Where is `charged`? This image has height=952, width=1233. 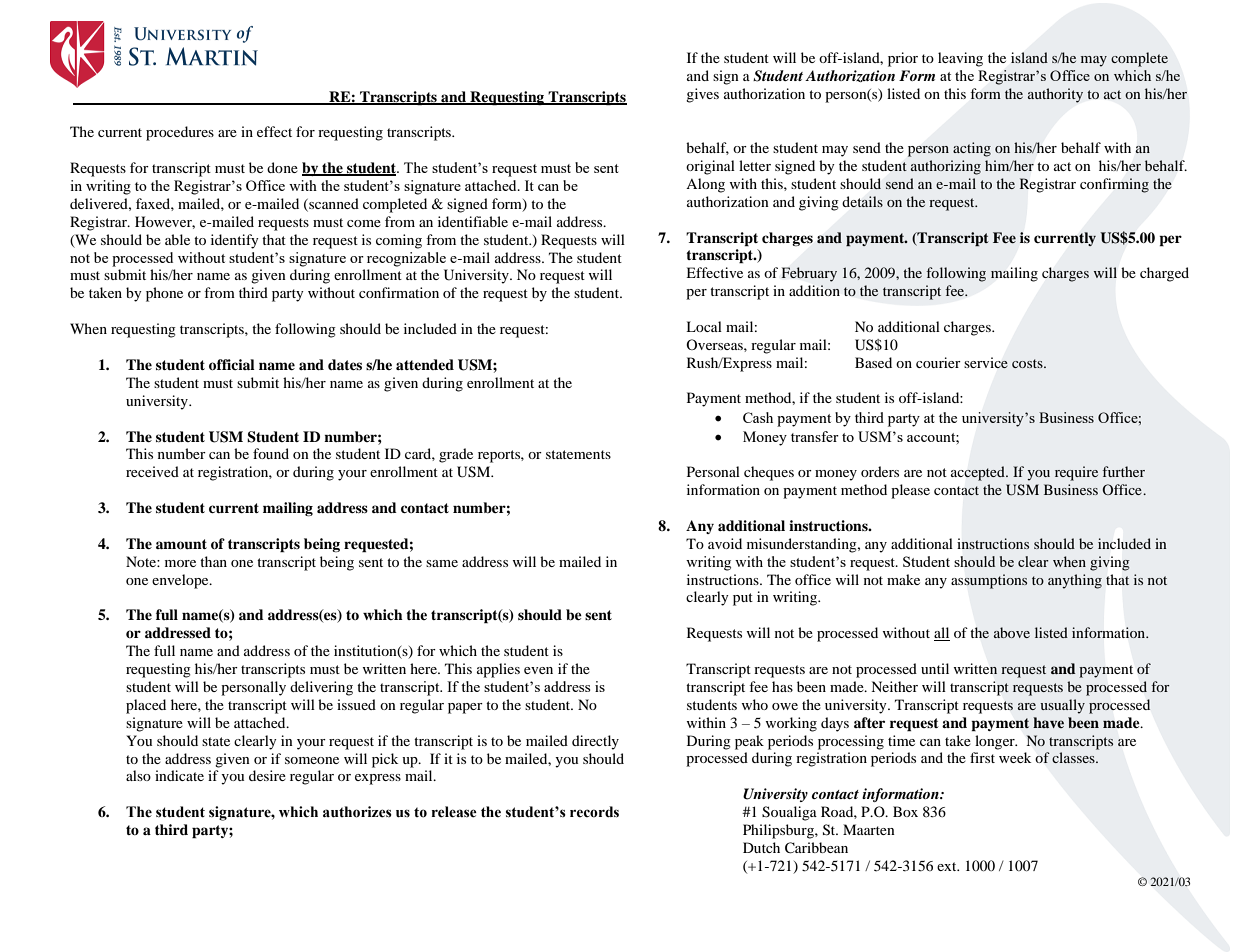
charged is located at coordinates (1164, 274).
